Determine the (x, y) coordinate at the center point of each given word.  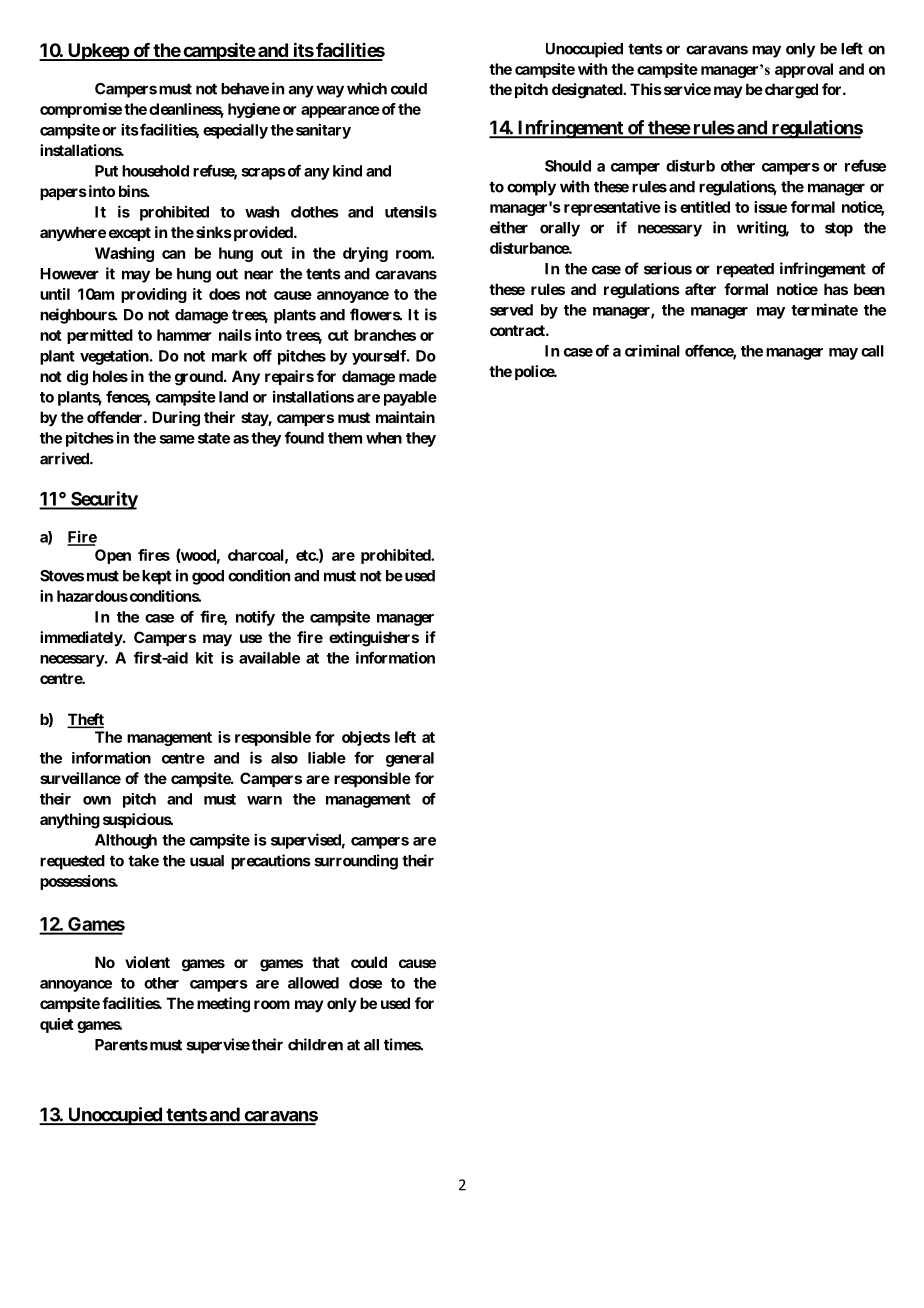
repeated (745, 270)
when (384, 438)
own (97, 800)
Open (113, 556)
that (326, 962)
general (410, 759)
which (367, 88)
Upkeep (97, 52)
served (511, 310)
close (365, 983)
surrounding (356, 862)
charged (790, 91)
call (872, 351)
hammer (184, 335)
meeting (223, 1005)
